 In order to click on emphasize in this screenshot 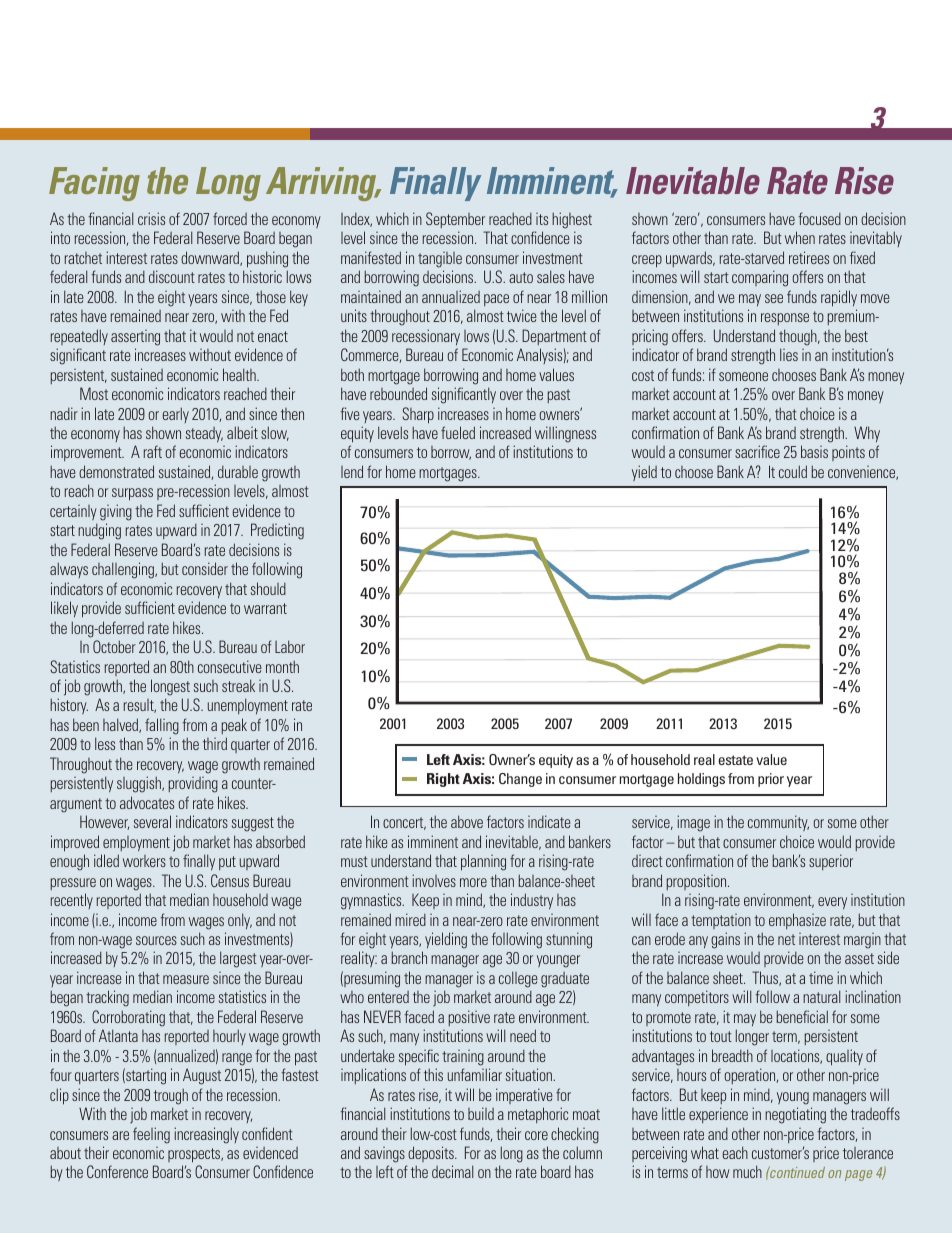, I will do `click(797, 921)`.
